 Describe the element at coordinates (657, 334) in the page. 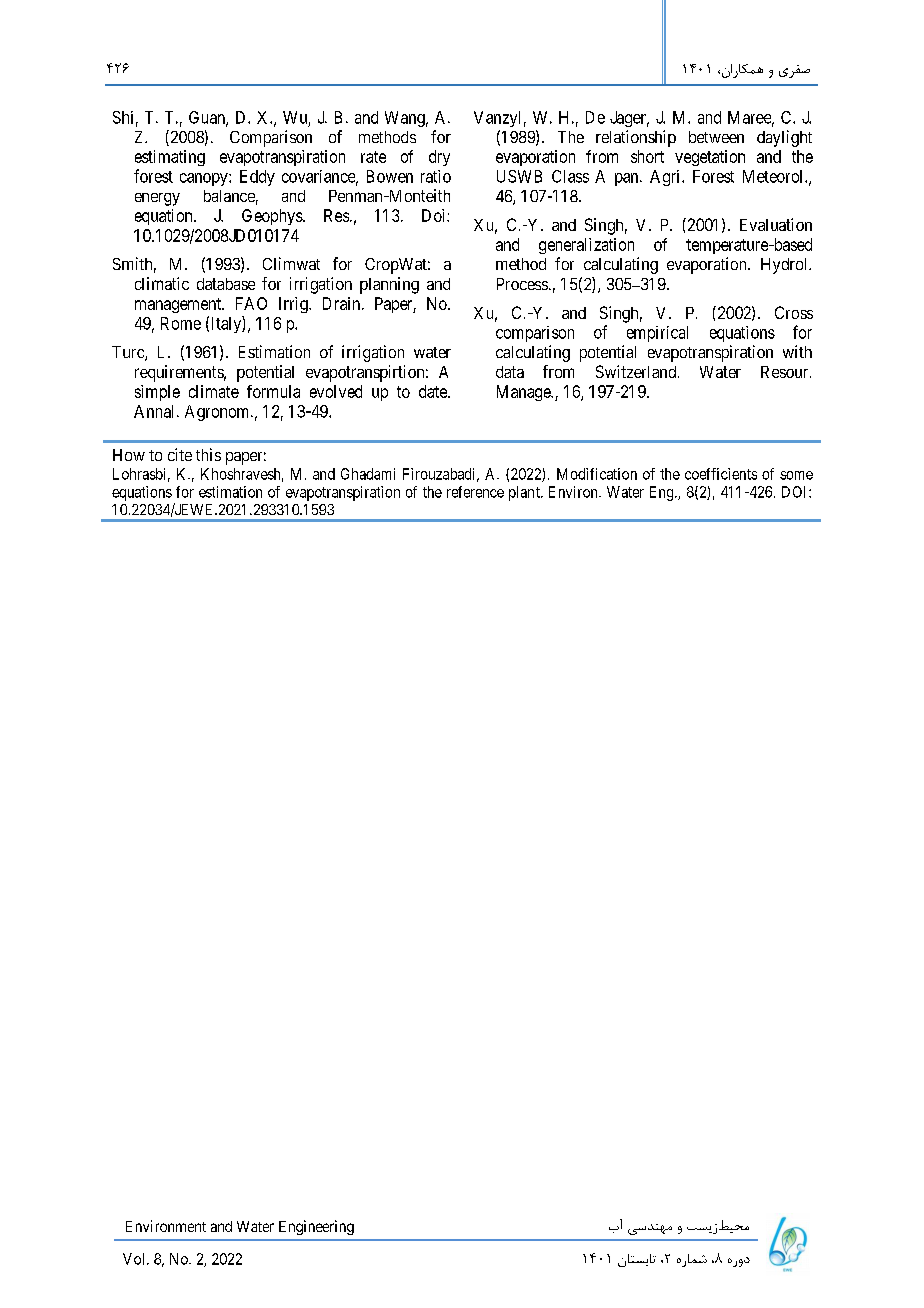

I see `empirical` at that location.
